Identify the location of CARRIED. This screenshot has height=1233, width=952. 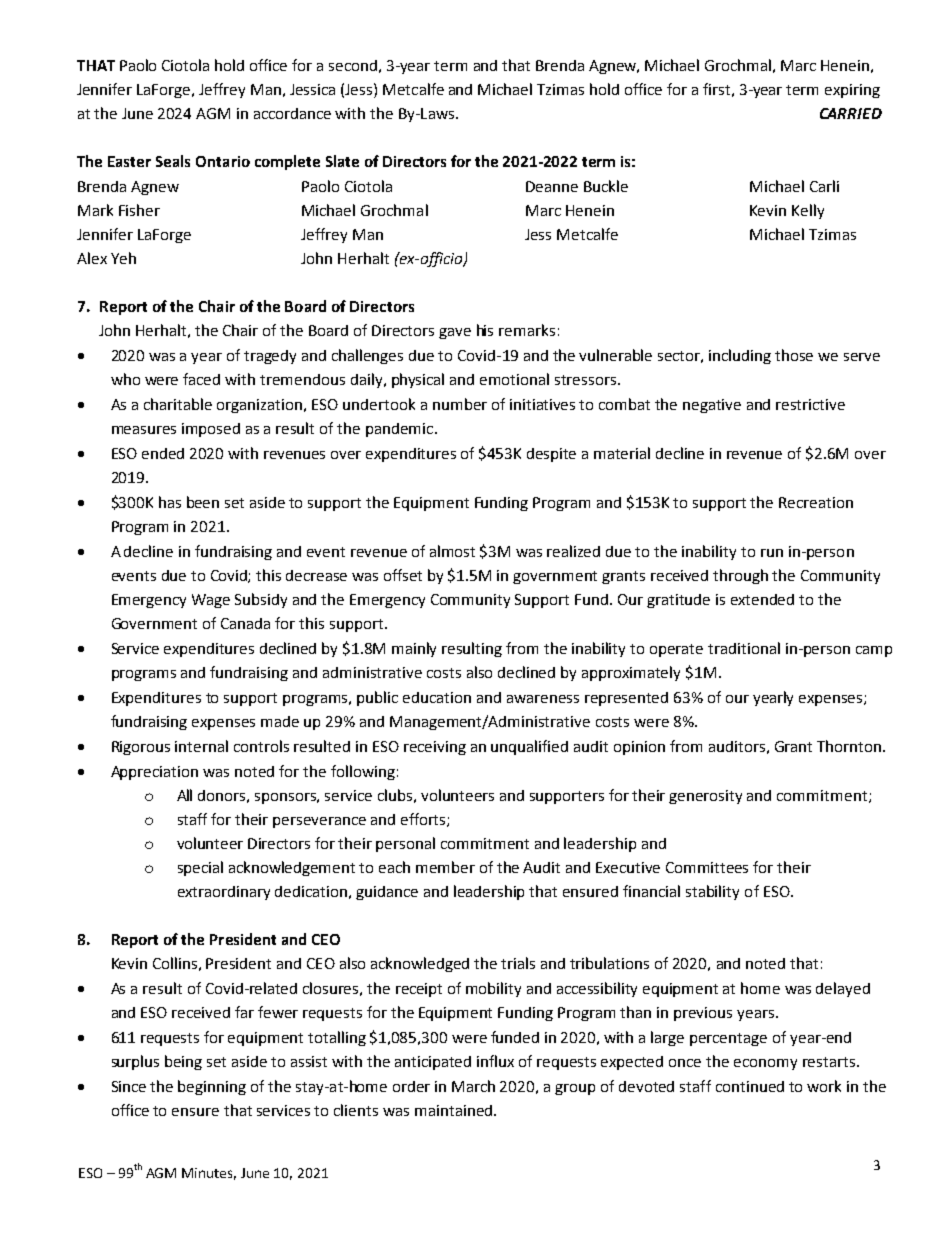
(851, 113).
